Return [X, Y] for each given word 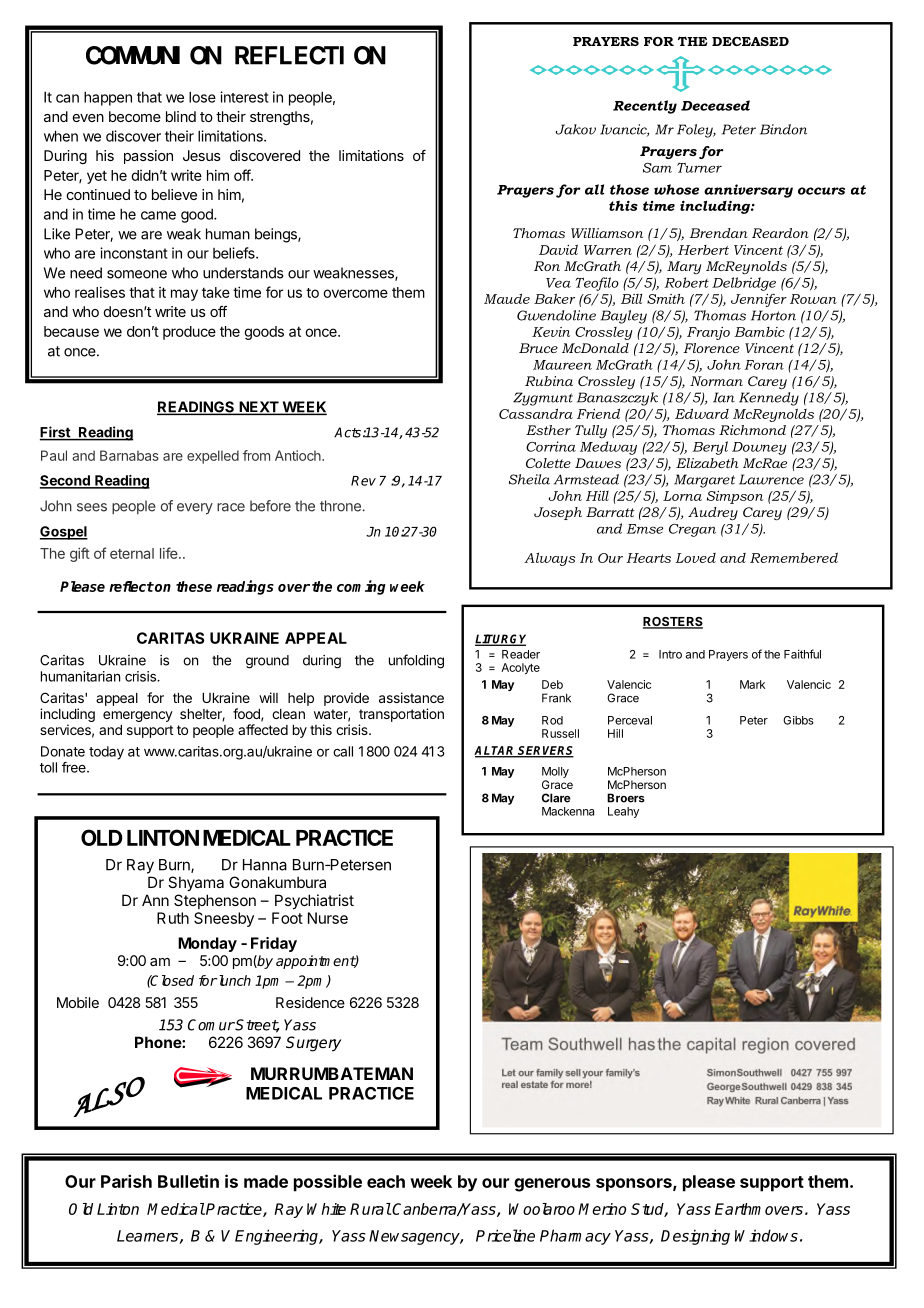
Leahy [623, 812]
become [135, 116]
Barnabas [129, 455]
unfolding [416, 661]
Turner [699, 168]
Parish [126, 1181]
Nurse [328, 918]
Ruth [173, 918]
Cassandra [536, 413]
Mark [752, 684]
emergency [138, 716]
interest [244, 97]
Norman [716, 381]
